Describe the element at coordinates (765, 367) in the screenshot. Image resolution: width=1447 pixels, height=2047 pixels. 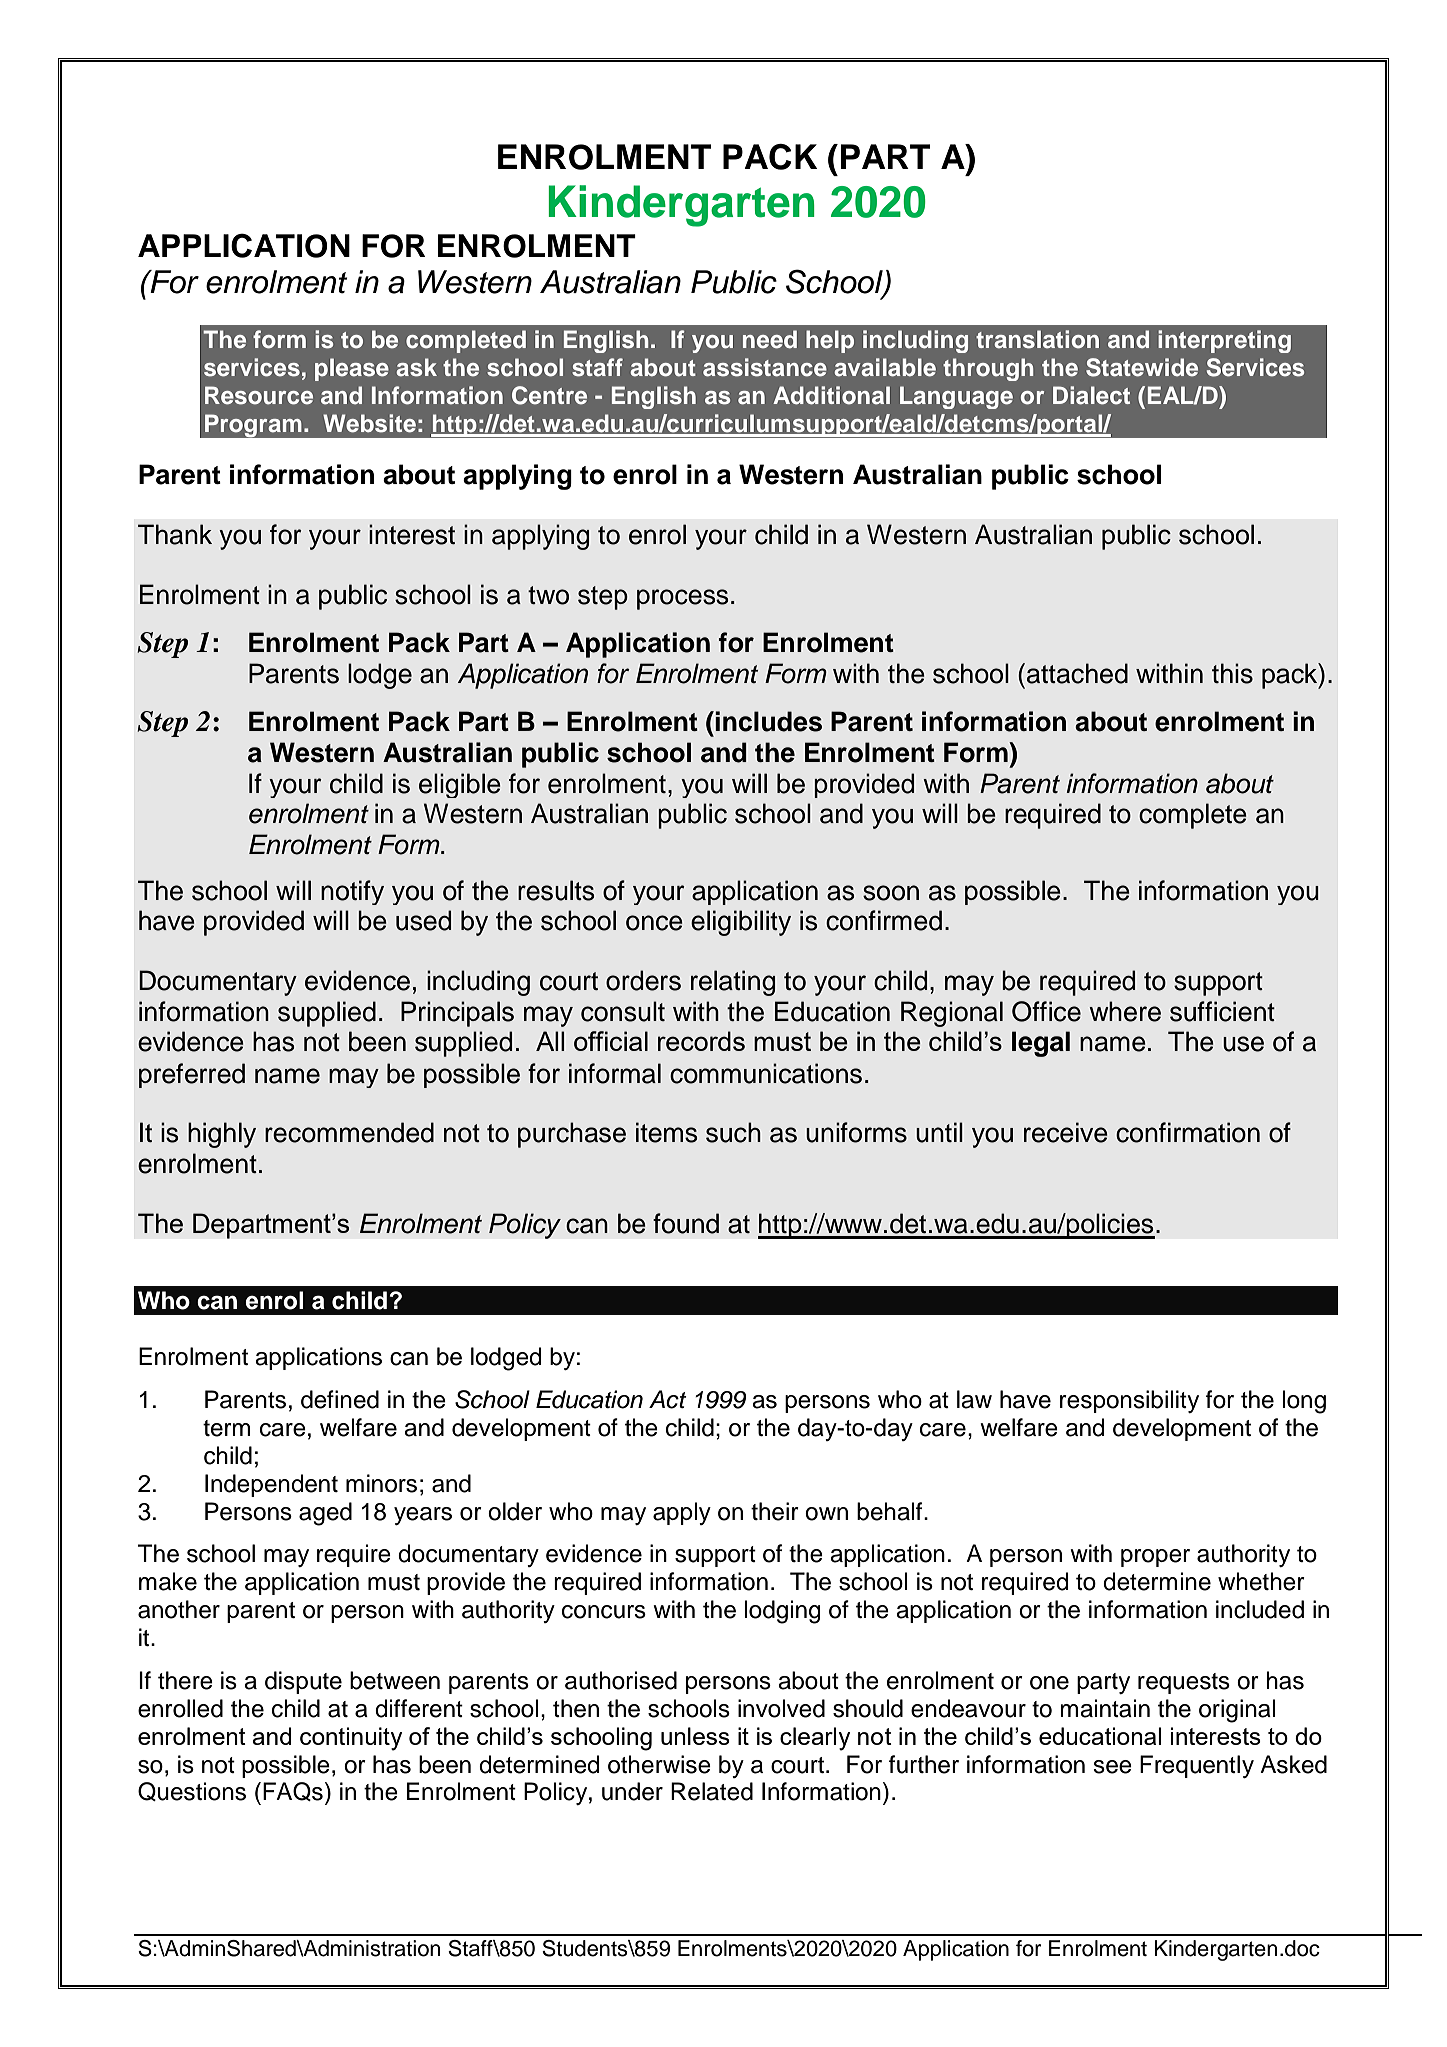
I see `assistance` at that location.
